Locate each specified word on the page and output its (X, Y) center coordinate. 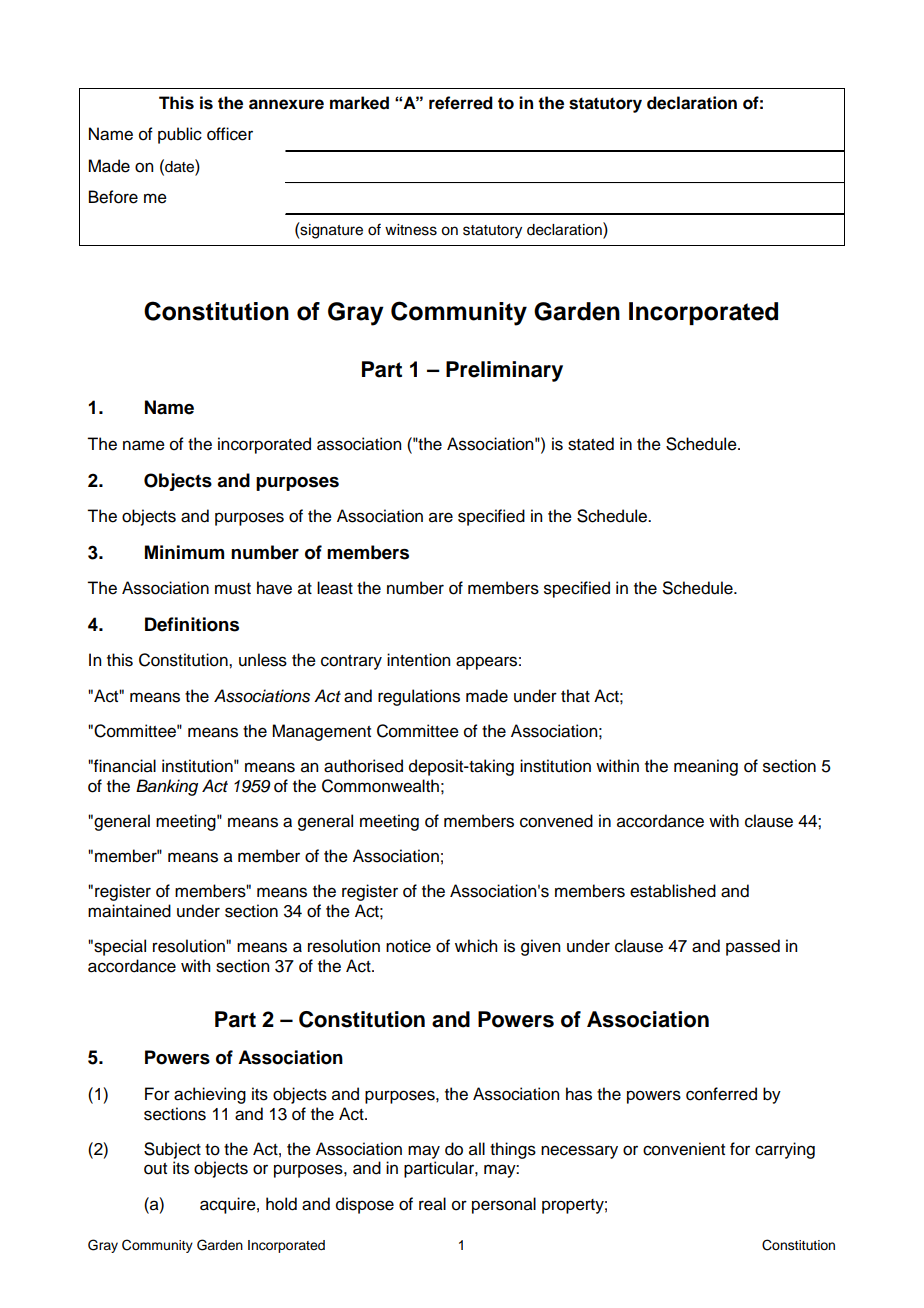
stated (591, 444)
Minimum (184, 552)
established (673, 891)
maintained (129, 911)
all (477, 1149)
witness (411, 230)
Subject (172, 1150)
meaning (706, 767)
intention (418, 660)
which (476, 946)
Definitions (192, 624)
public (180, 135)
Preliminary (504, 371)
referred (461, 103)
